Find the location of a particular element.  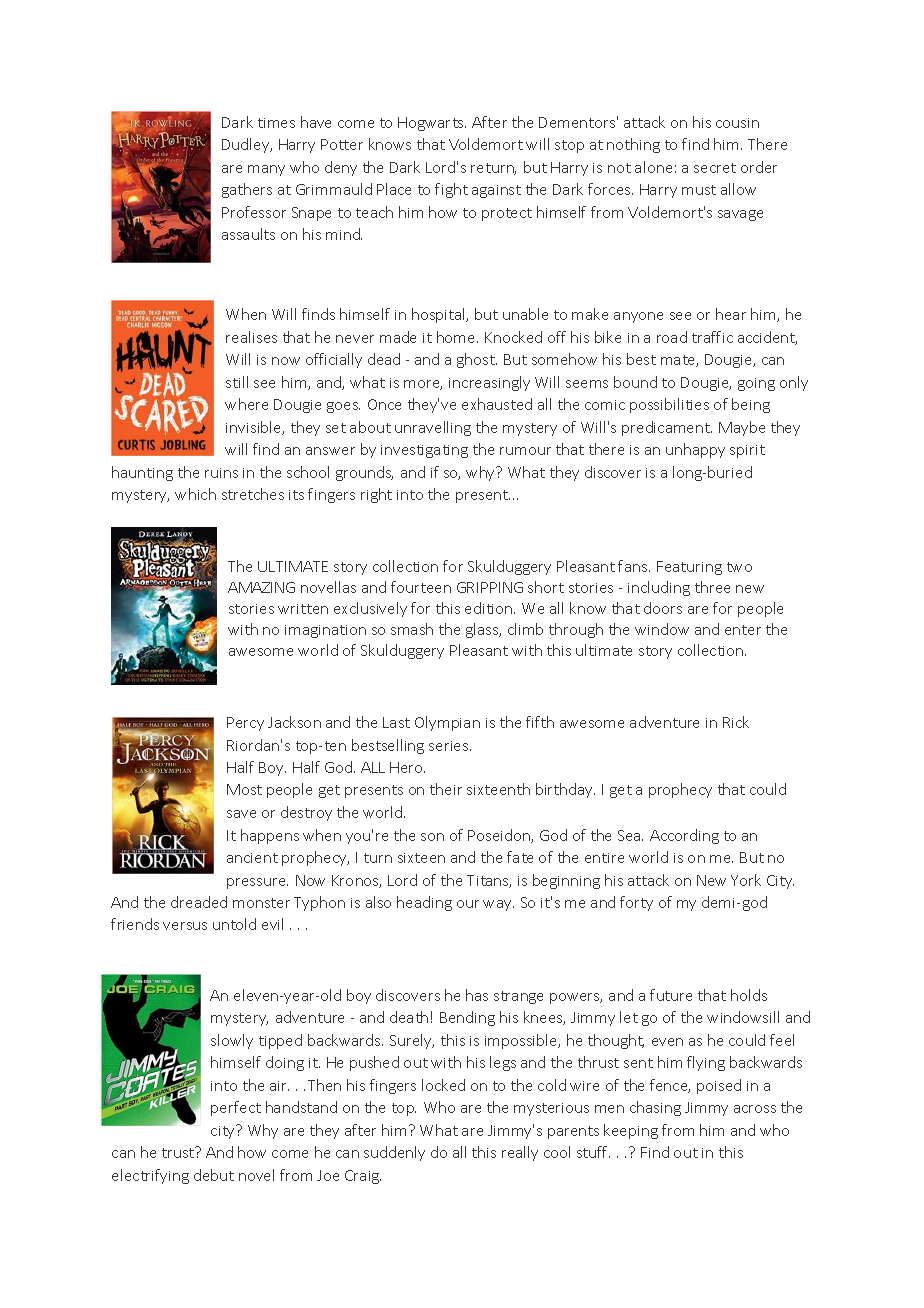

secret is located at coordinates (715, 168).
